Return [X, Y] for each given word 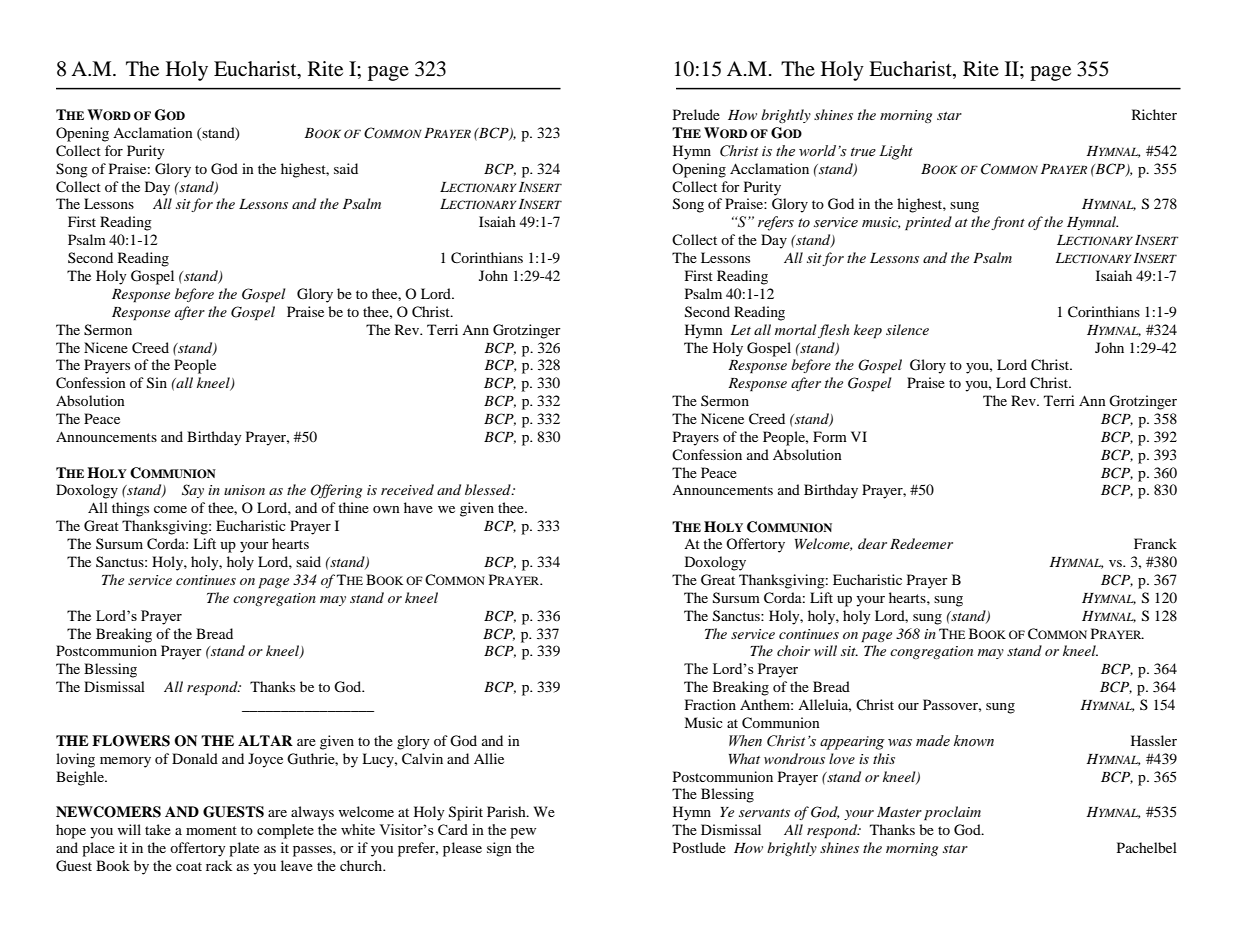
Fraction [710, 704]
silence [907, 329]
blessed [489, 489]
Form [830, 436]
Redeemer [921, 543]
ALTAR [265, 740]
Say [193, 491]
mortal [796, 329]
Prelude [696, 114]
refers [776, 223]
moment [211, 830]
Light [896, 152]
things [130, 509]
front [1008, 223]
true [863, 152]
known [974, 741]
